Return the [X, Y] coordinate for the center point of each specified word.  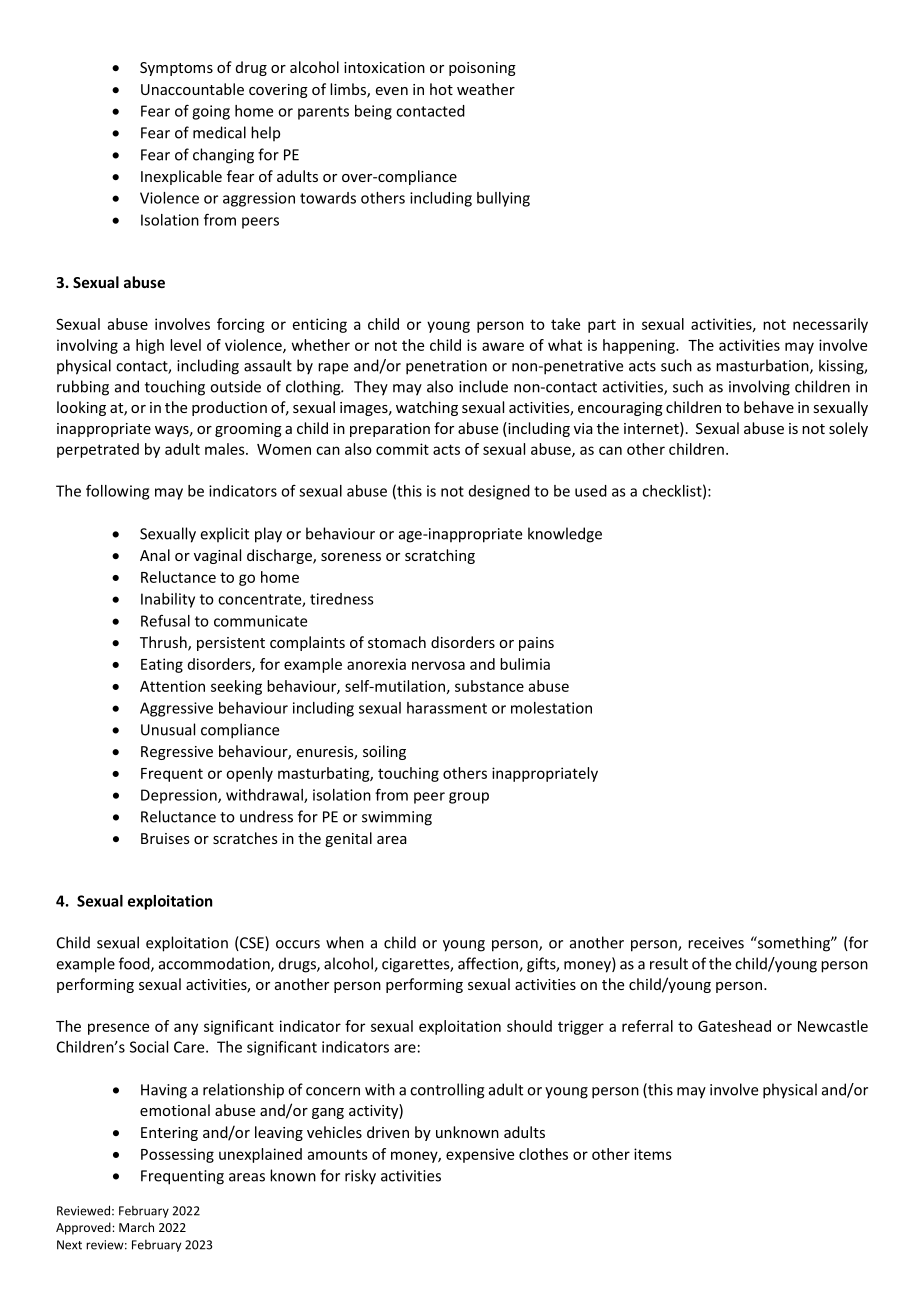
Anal [155, 555]
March [136, 1227]
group [469, 798]
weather [486, 89]
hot [441, 89]
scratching [440, 556]
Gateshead [734, 1026]
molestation [551, 708]
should [529, 1026]
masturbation [763, 366]
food [135, 964]
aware [503, 346]
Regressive [177, 753]
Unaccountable [192, 89]
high [150, 346]
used [591, 491]
